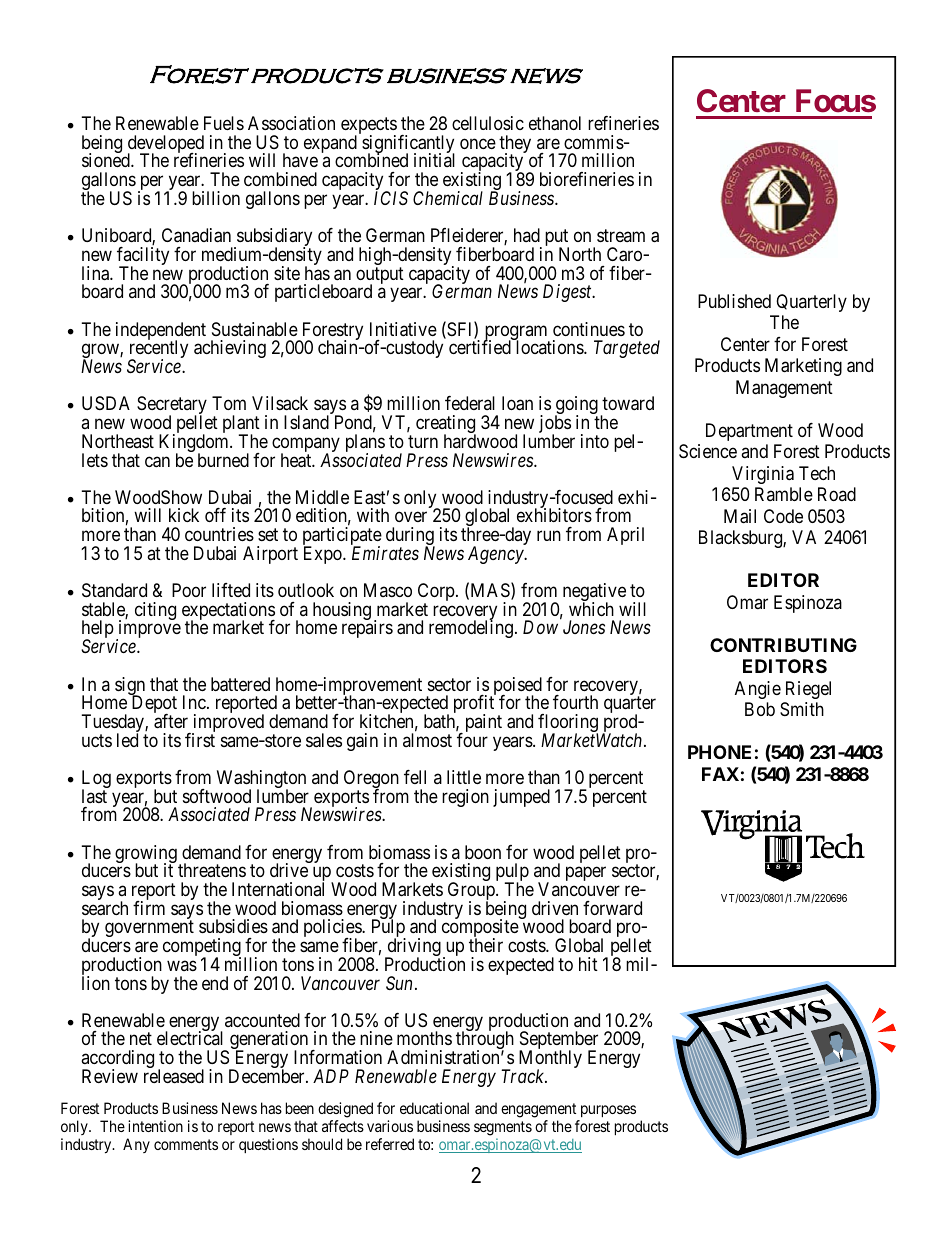 The height and width of the page is (1233, 952). What do you see at coordinates (202, 948) in the page?
I see `competing` at bounding box center [202, 948].
